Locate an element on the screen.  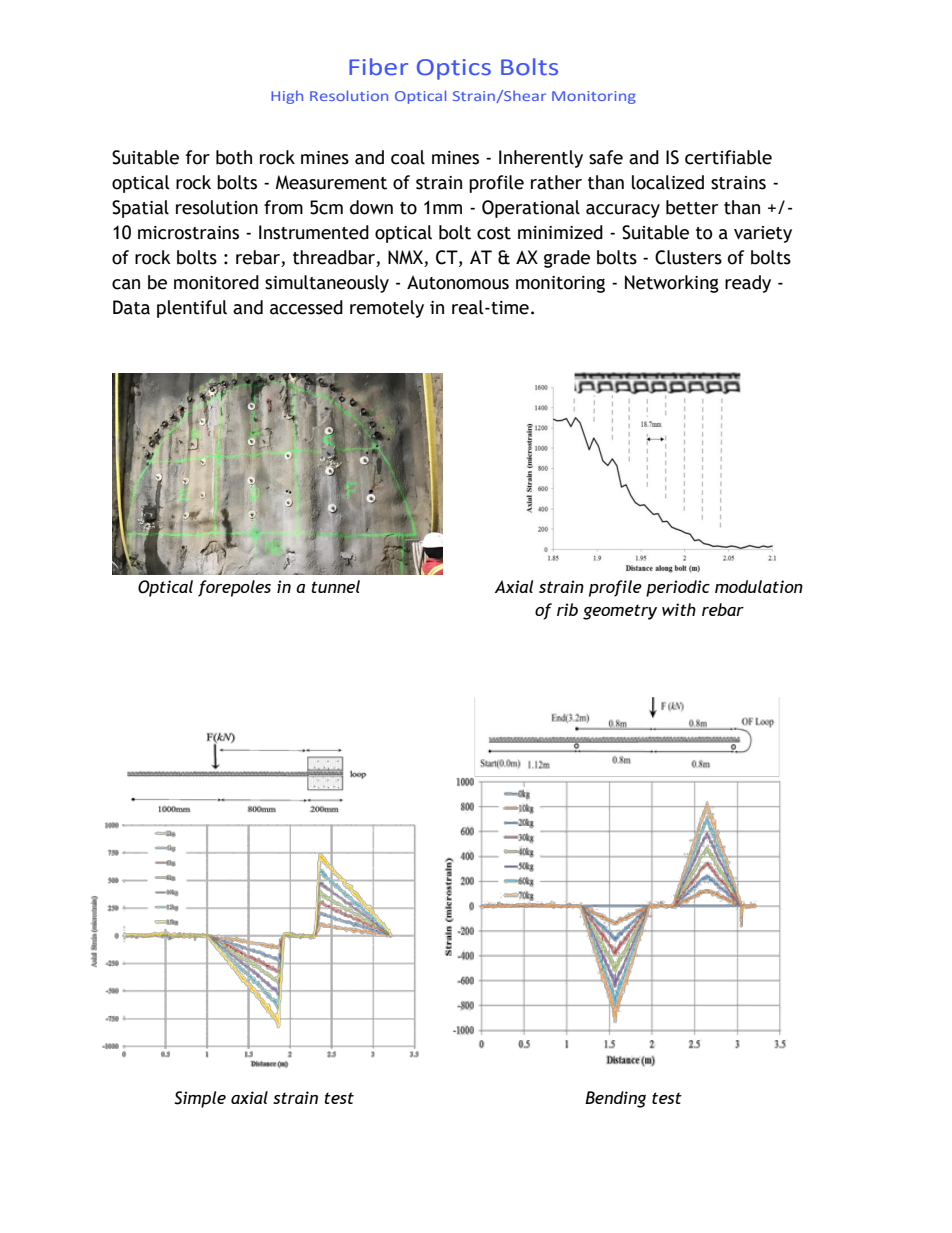
Optics is located at coordinates (454, 69).
